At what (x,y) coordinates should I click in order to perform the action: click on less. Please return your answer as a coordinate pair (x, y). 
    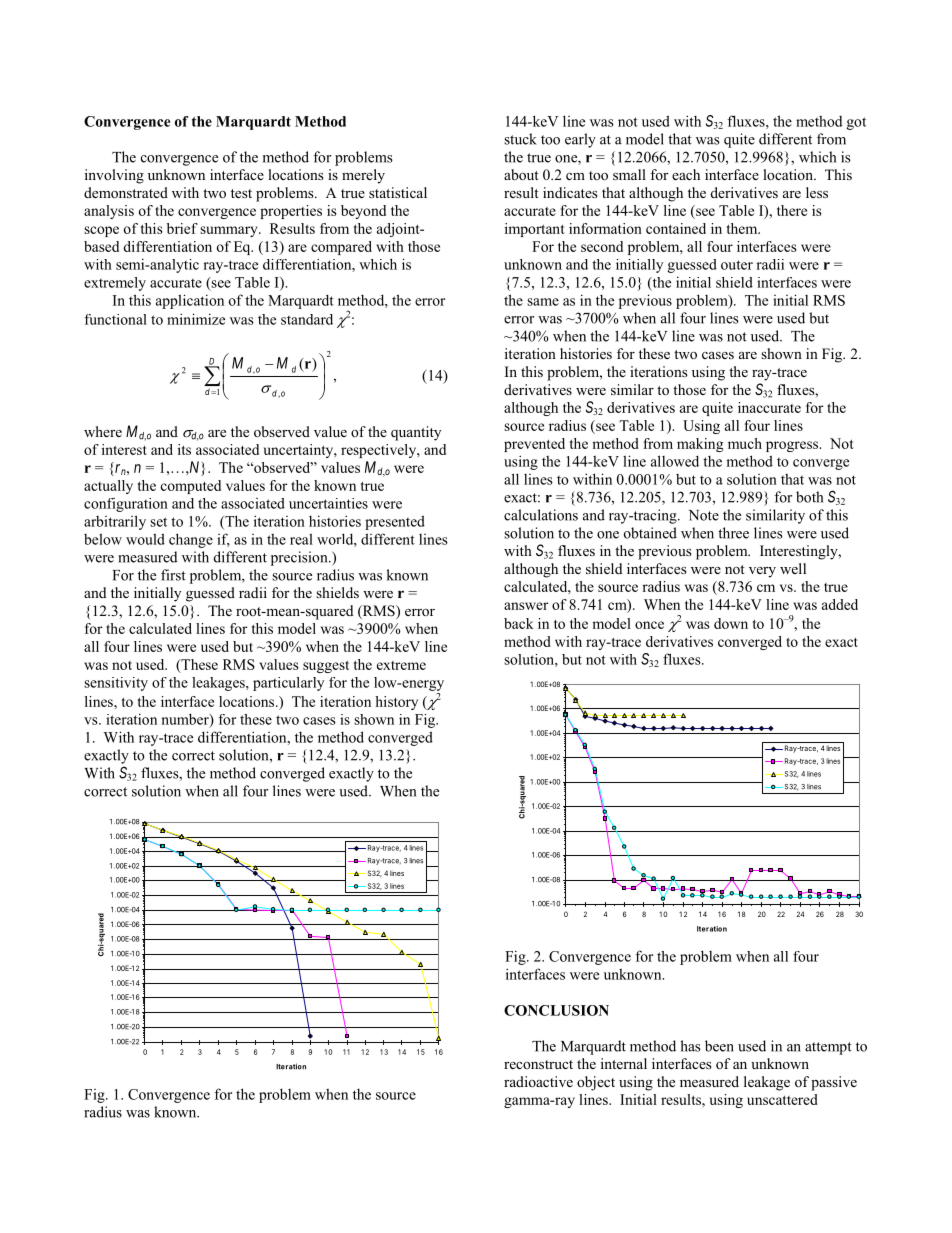
    Looking at the image, I should click on (817, 192).
